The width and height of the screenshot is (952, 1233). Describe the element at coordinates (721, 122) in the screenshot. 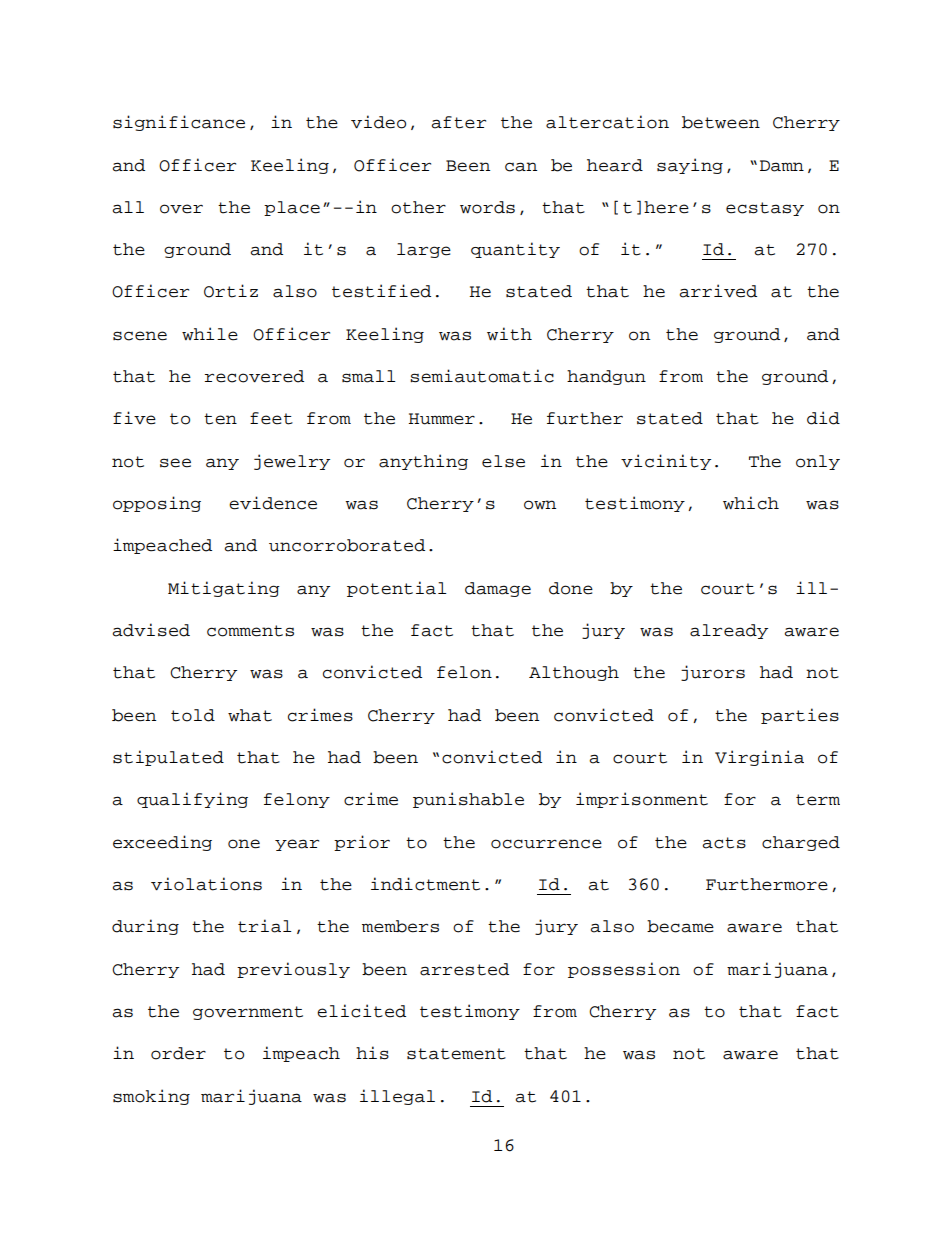

I see `between` at that location.
